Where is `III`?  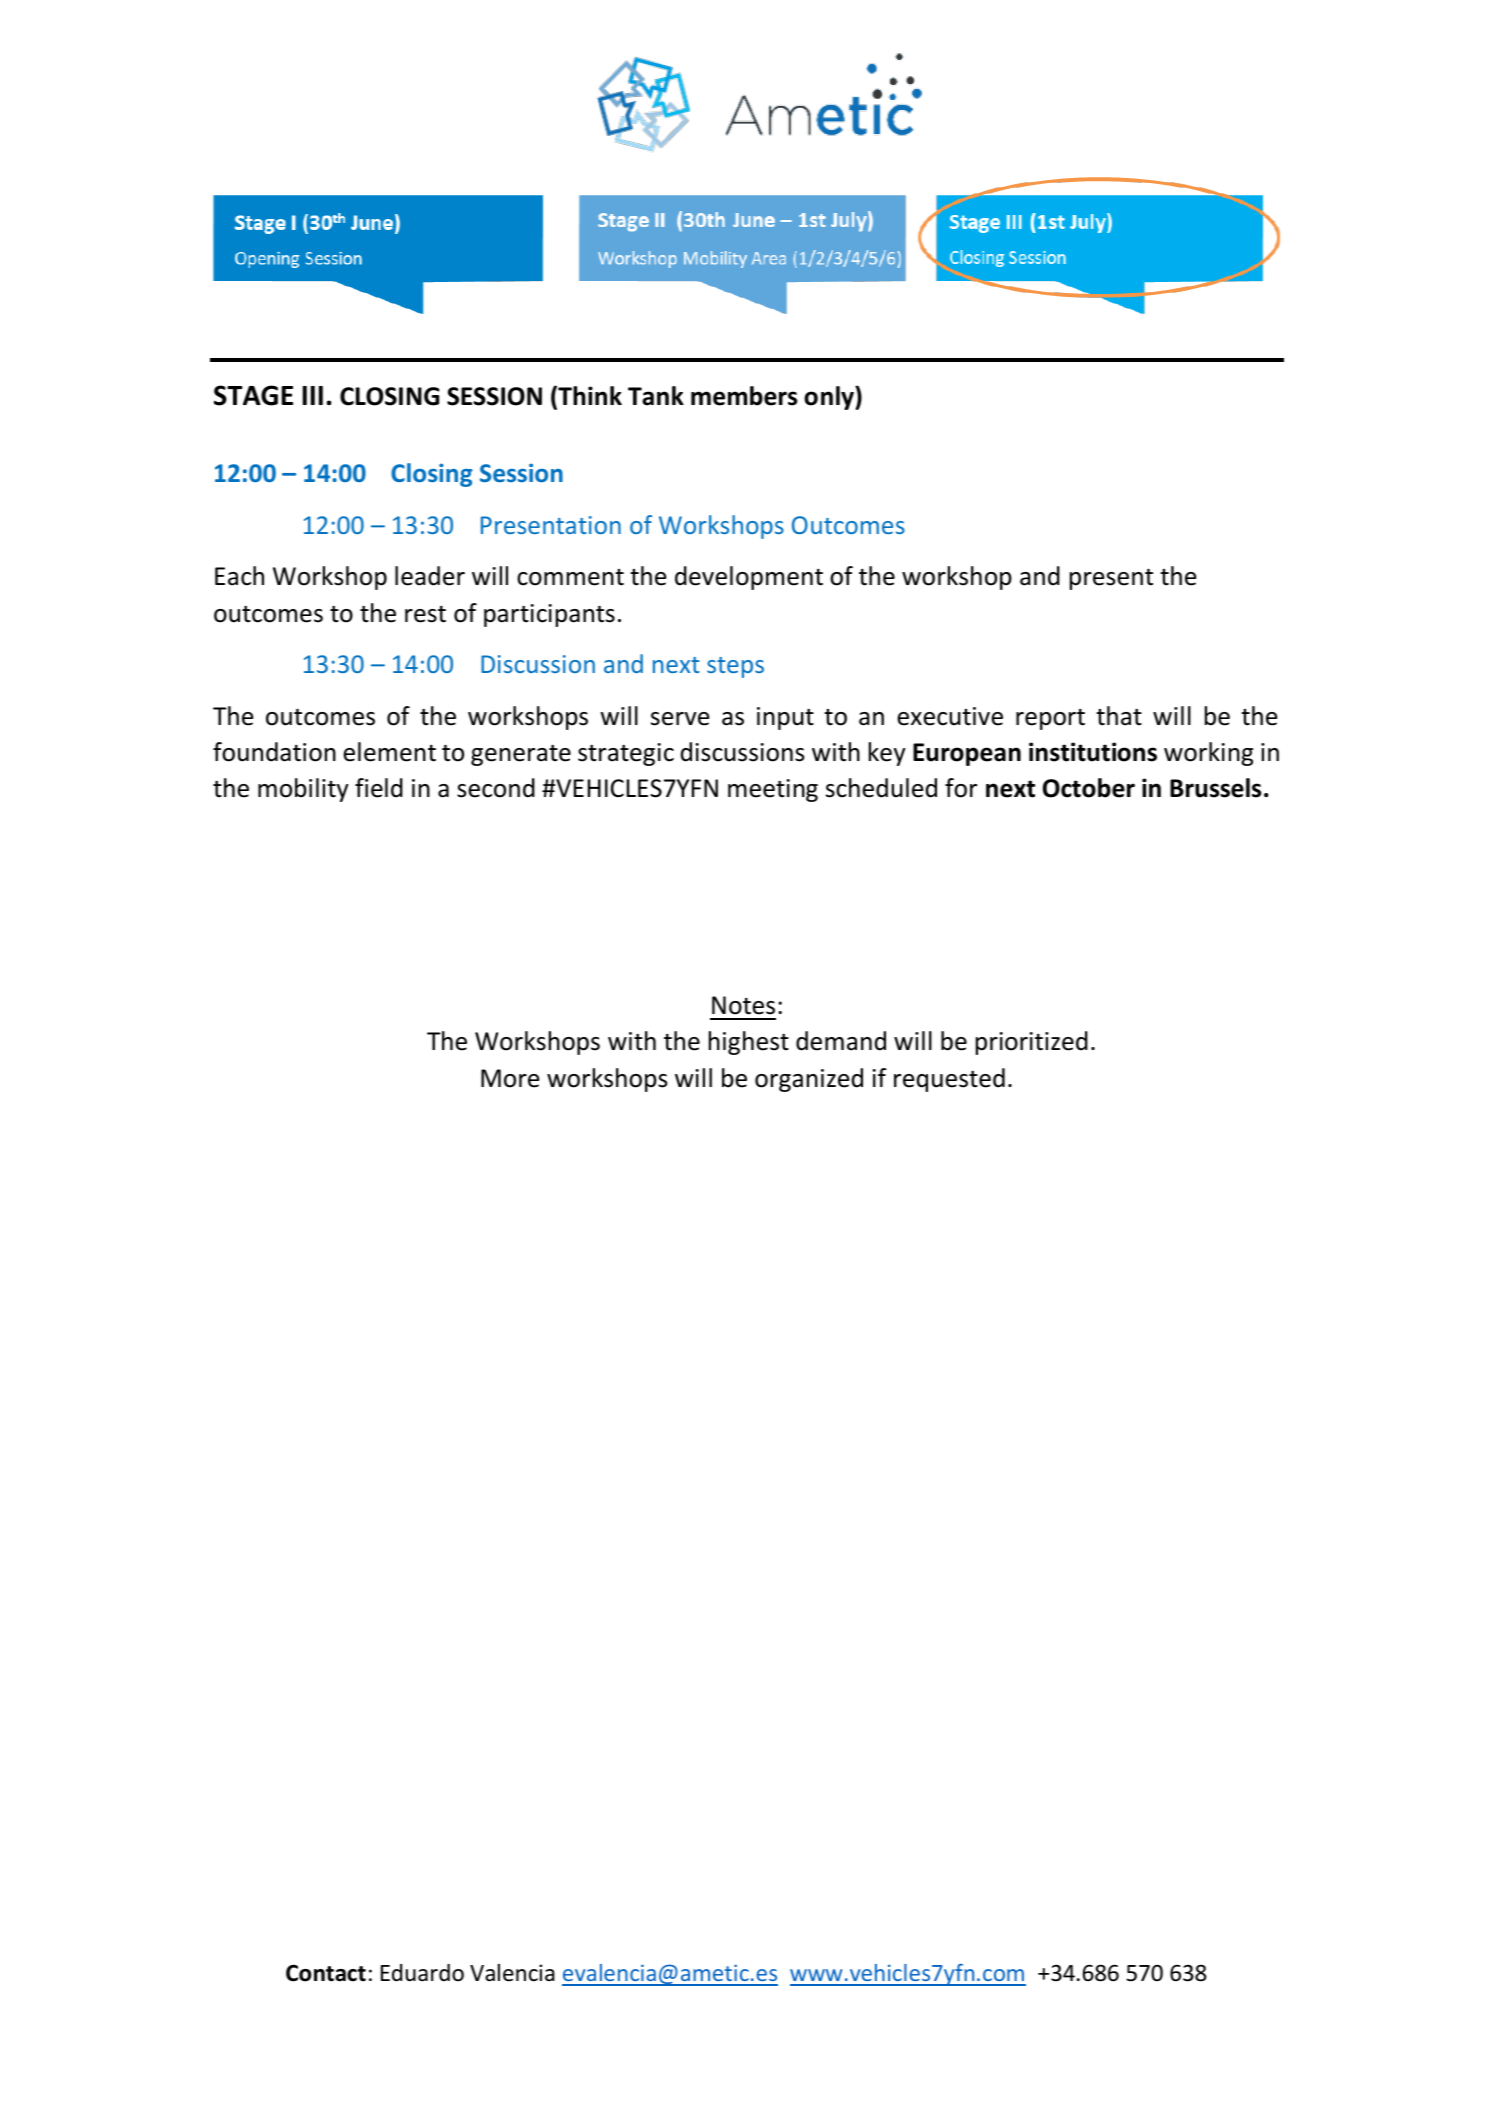
III is located at coordinates (313, 395).
